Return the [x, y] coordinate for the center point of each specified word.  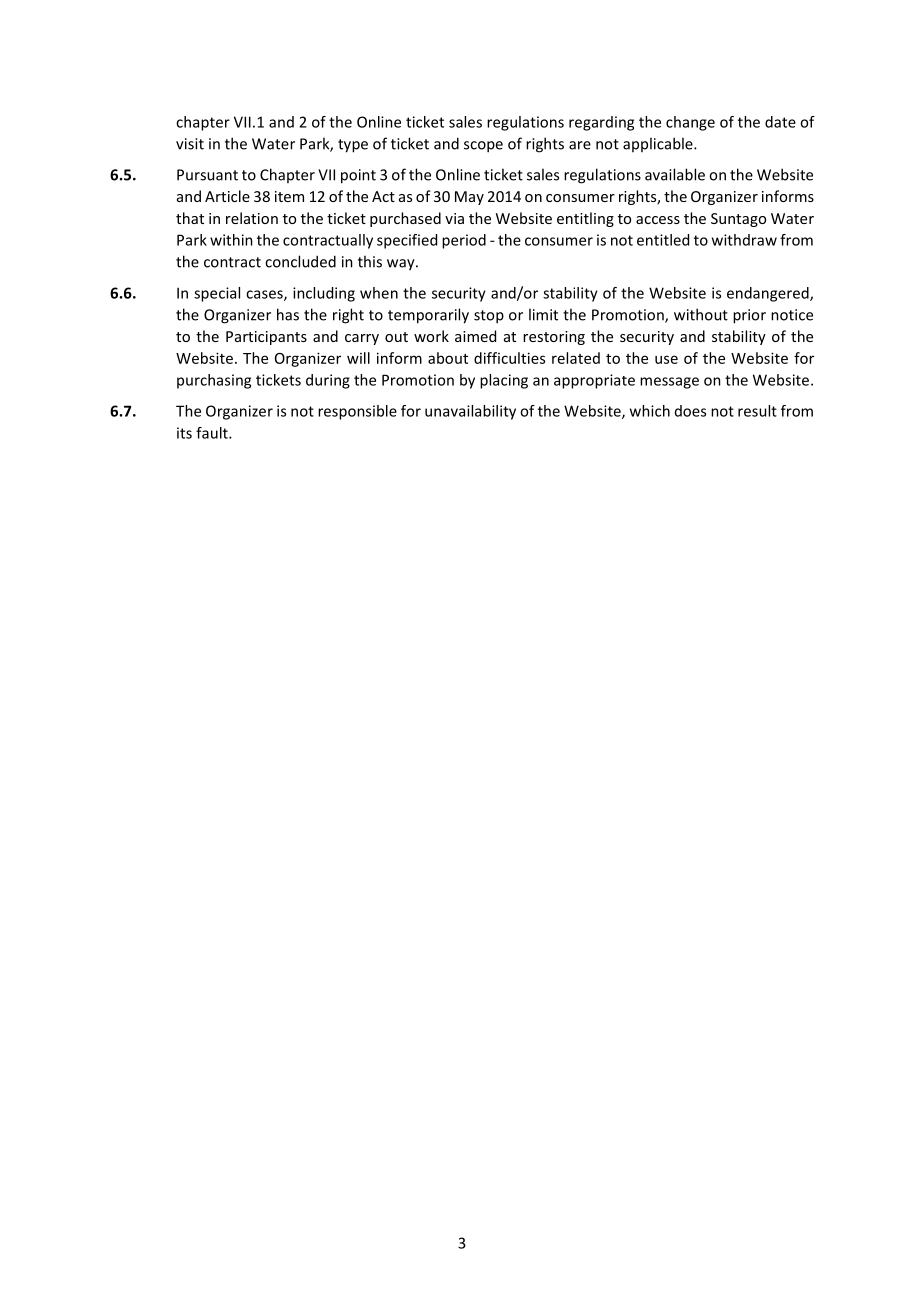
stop [489, 317]
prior [749, 316]
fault [213, 433]
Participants [266, 338]
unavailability [470, 412]
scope [483, 147]
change [690, 123]
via [454, 218]
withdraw [744, 240]
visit [190, 144]
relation [252, 218]
